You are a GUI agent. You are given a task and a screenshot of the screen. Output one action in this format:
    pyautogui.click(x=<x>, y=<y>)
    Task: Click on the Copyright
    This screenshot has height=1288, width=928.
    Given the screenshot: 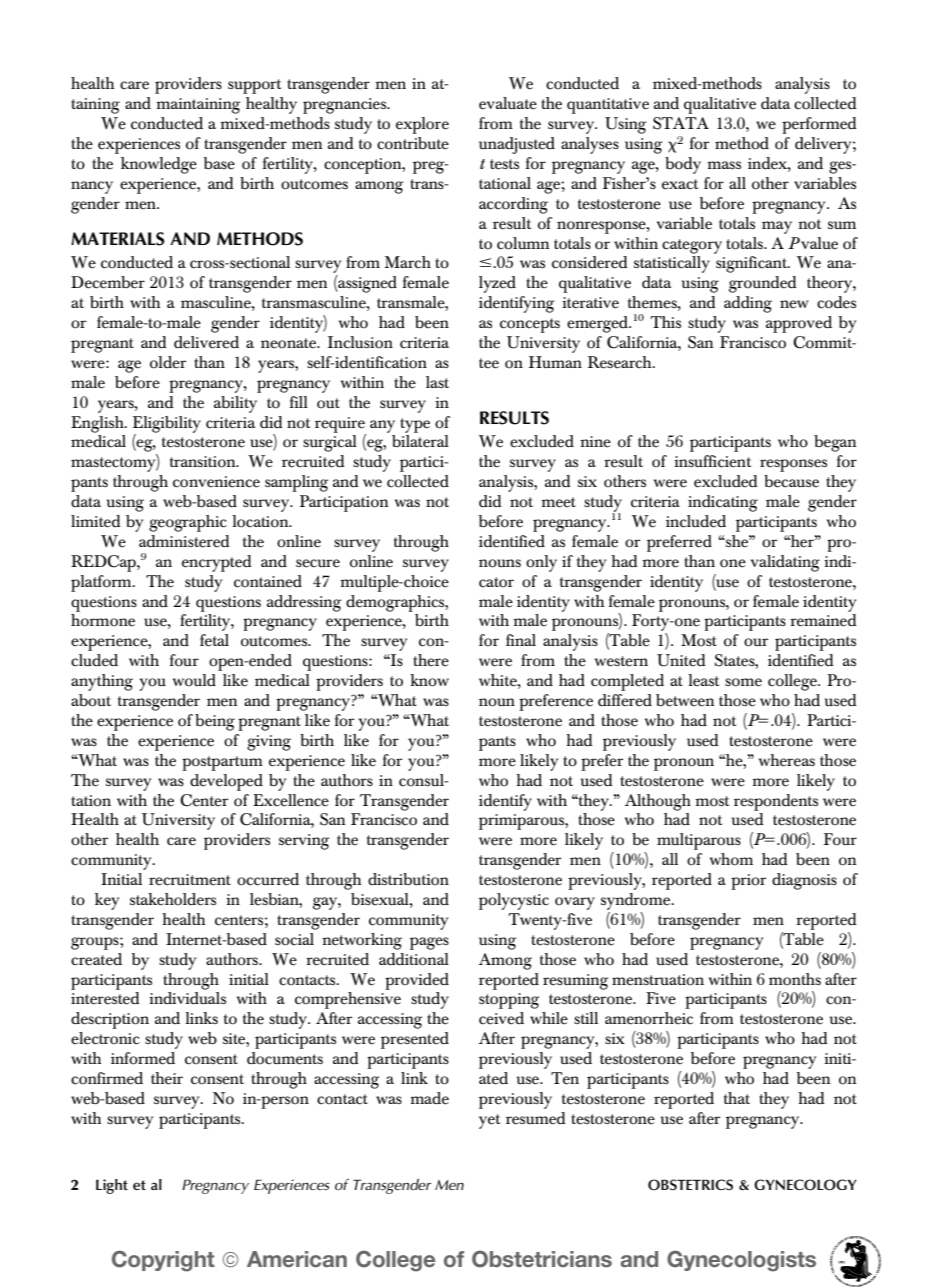 What is the action you would take?
    pyautogui.click(x=163, y=1261)
